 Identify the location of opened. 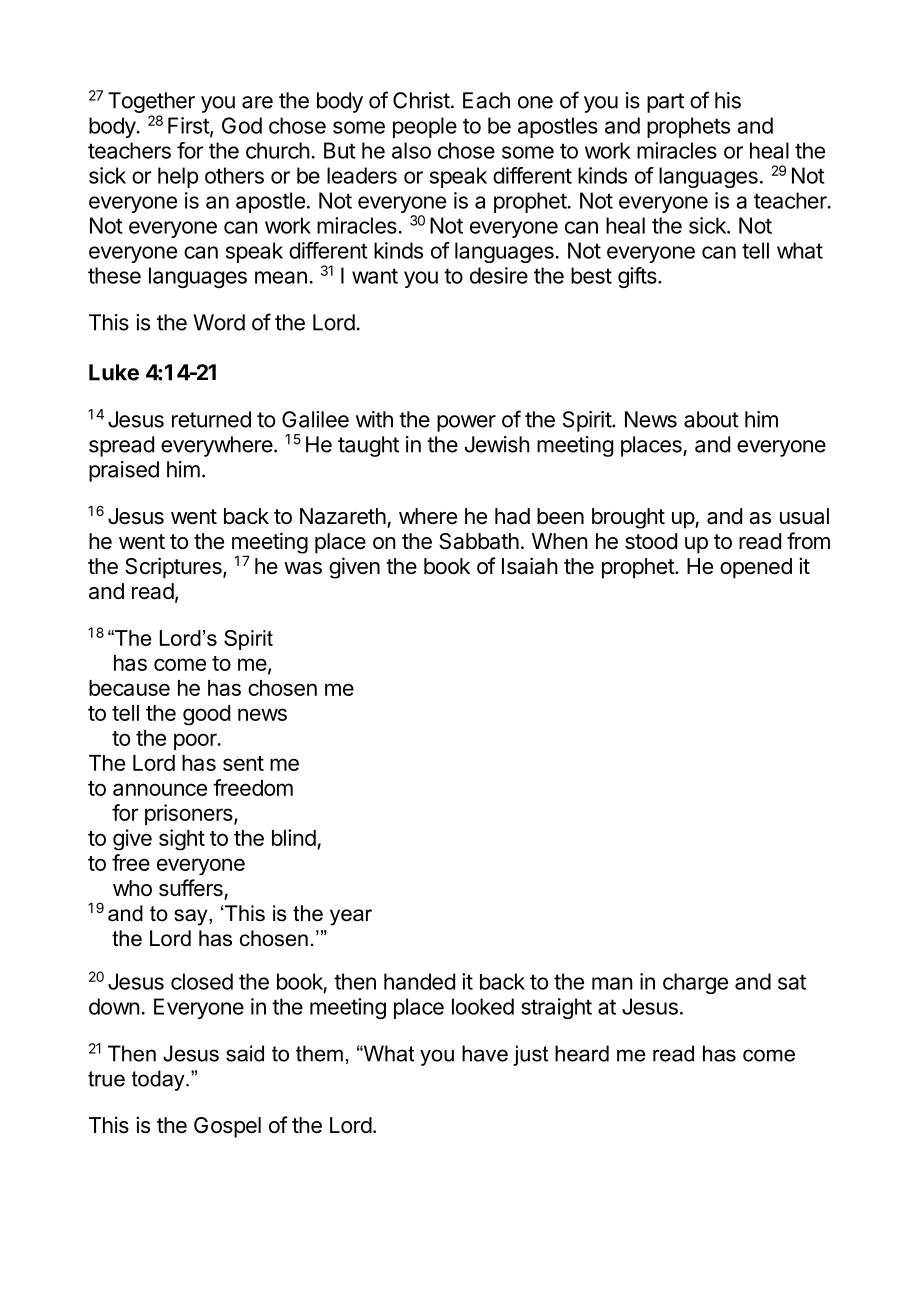
(756, 568).
